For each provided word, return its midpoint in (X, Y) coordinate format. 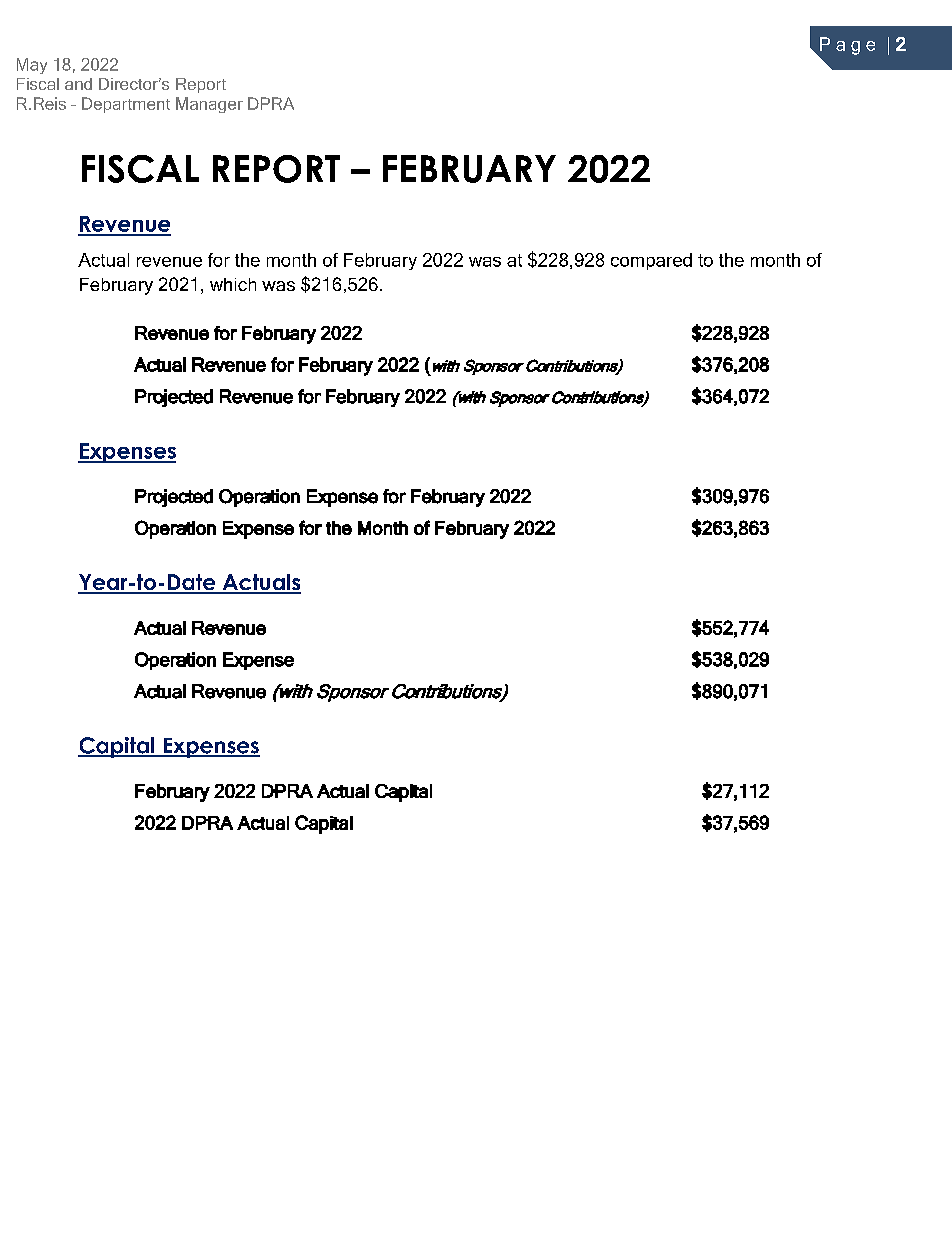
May (32, 66)
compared (651, 261)
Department (126, 105)
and (78, 84)
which (233, 284)
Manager (209, 105)
